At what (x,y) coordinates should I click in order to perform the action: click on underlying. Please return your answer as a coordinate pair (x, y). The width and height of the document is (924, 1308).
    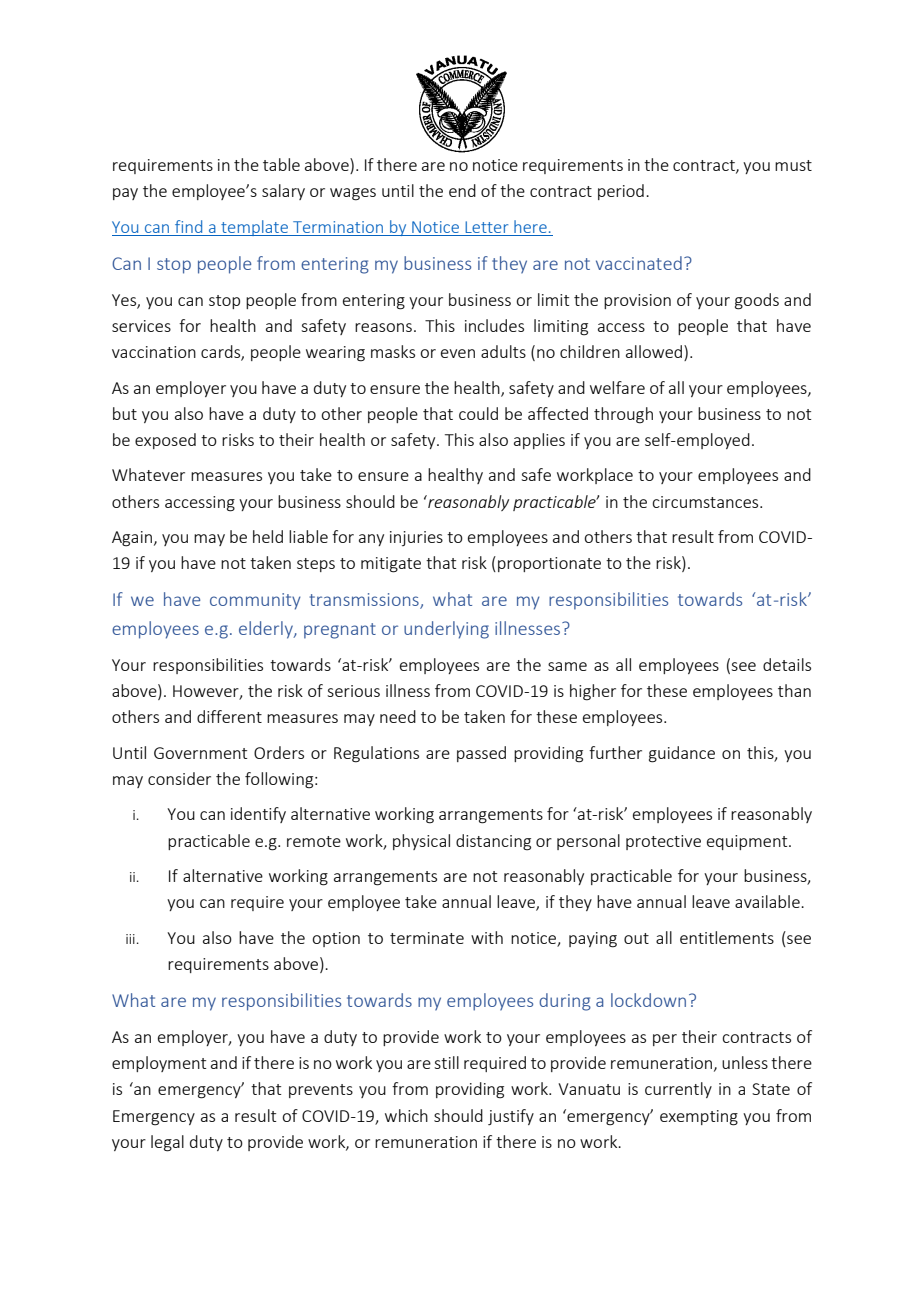
    Looking at the image, I should click on (446, 630).
